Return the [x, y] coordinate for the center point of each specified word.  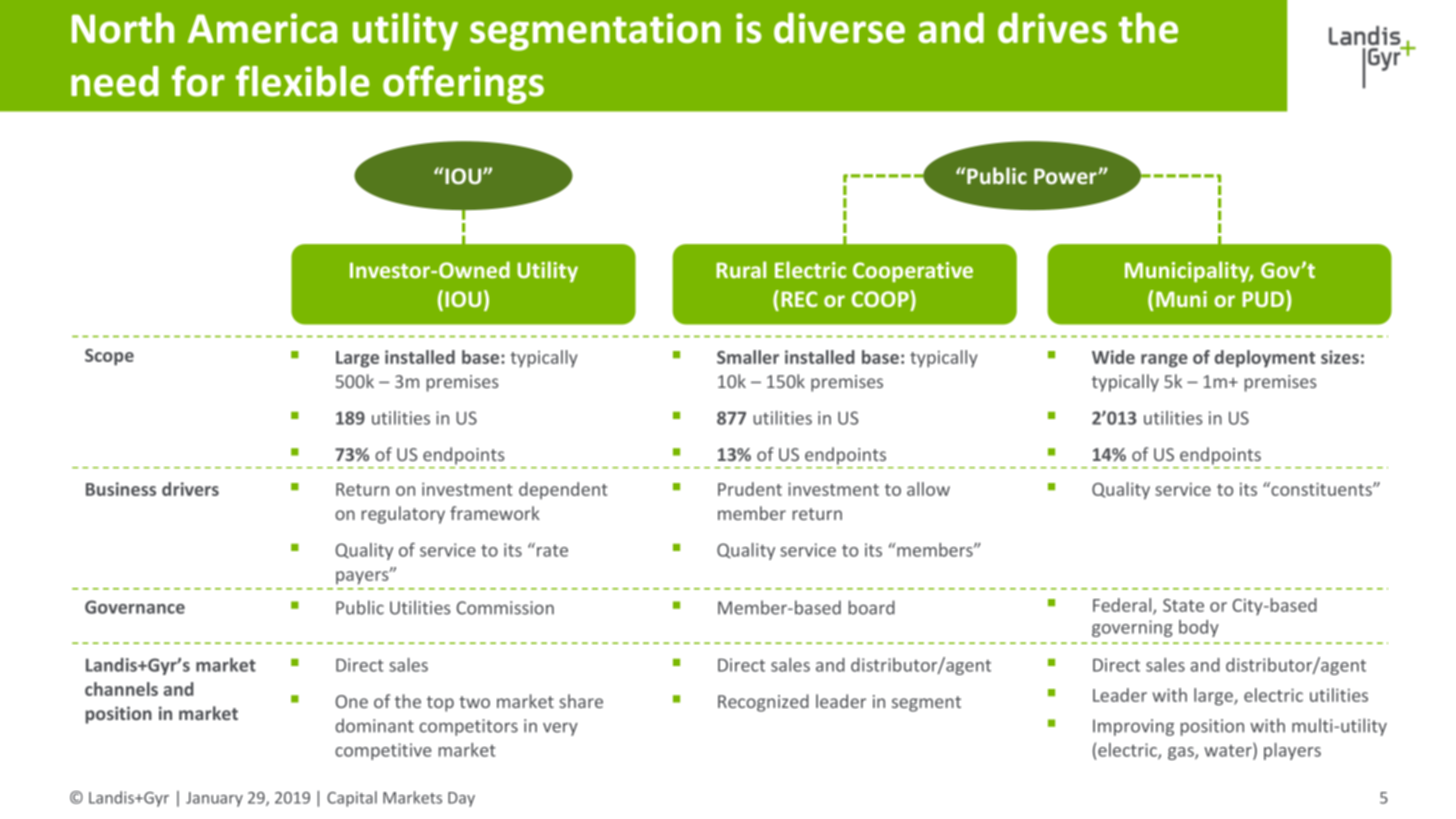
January [214, 799]
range [1164, 361]
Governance [135, 607]
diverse [839, 27]
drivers [190, 489]
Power [1066, 176]
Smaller [748, 357]
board [872, 607]
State [1183, 605]
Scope [109, 357]
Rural [741, 269]
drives [1052, 27]
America [262, 28]
